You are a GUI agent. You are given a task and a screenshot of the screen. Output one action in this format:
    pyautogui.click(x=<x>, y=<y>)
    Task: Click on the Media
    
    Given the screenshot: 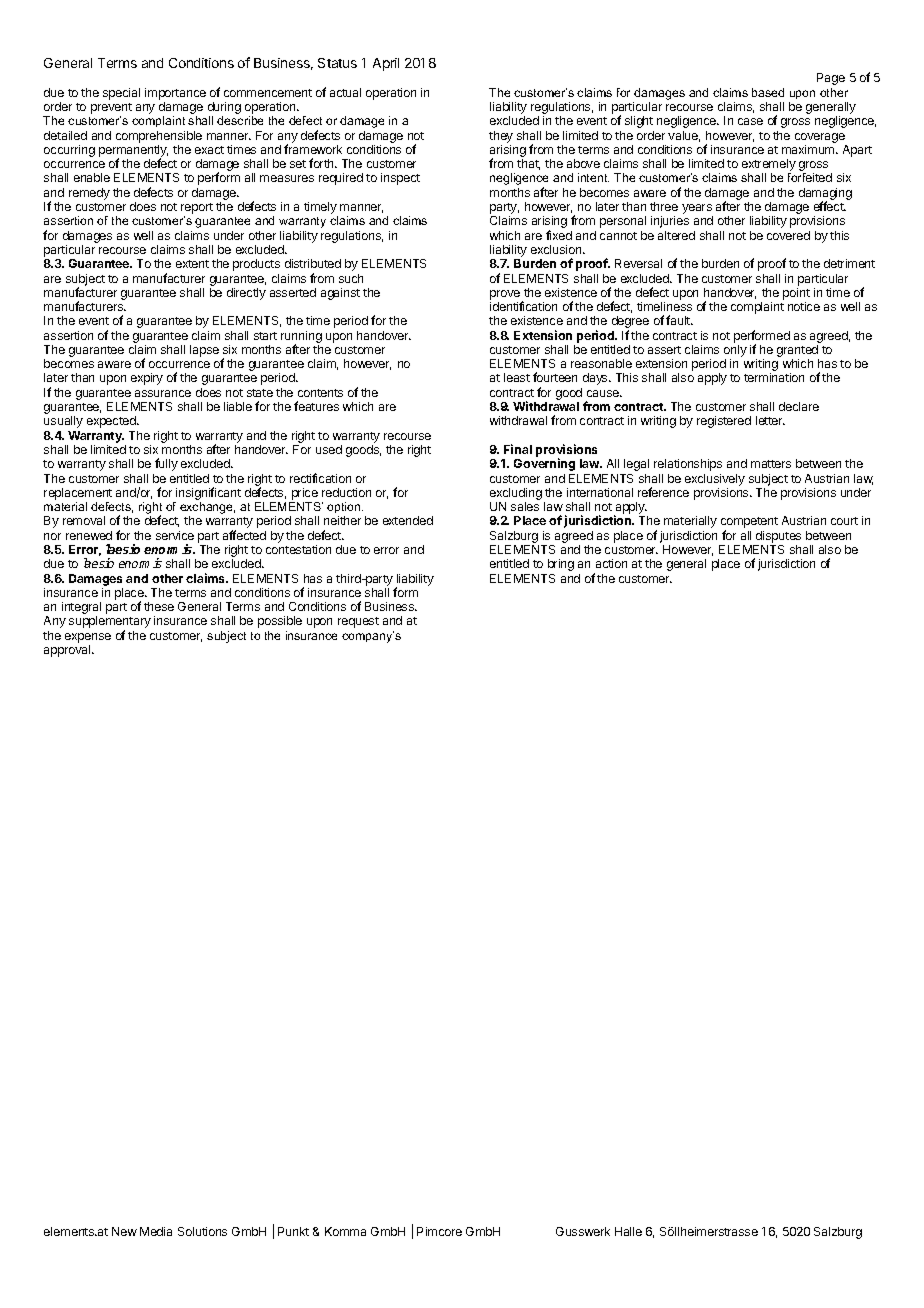 What is the action you would take?
    pyautogui.click(x=156, y=1231)
